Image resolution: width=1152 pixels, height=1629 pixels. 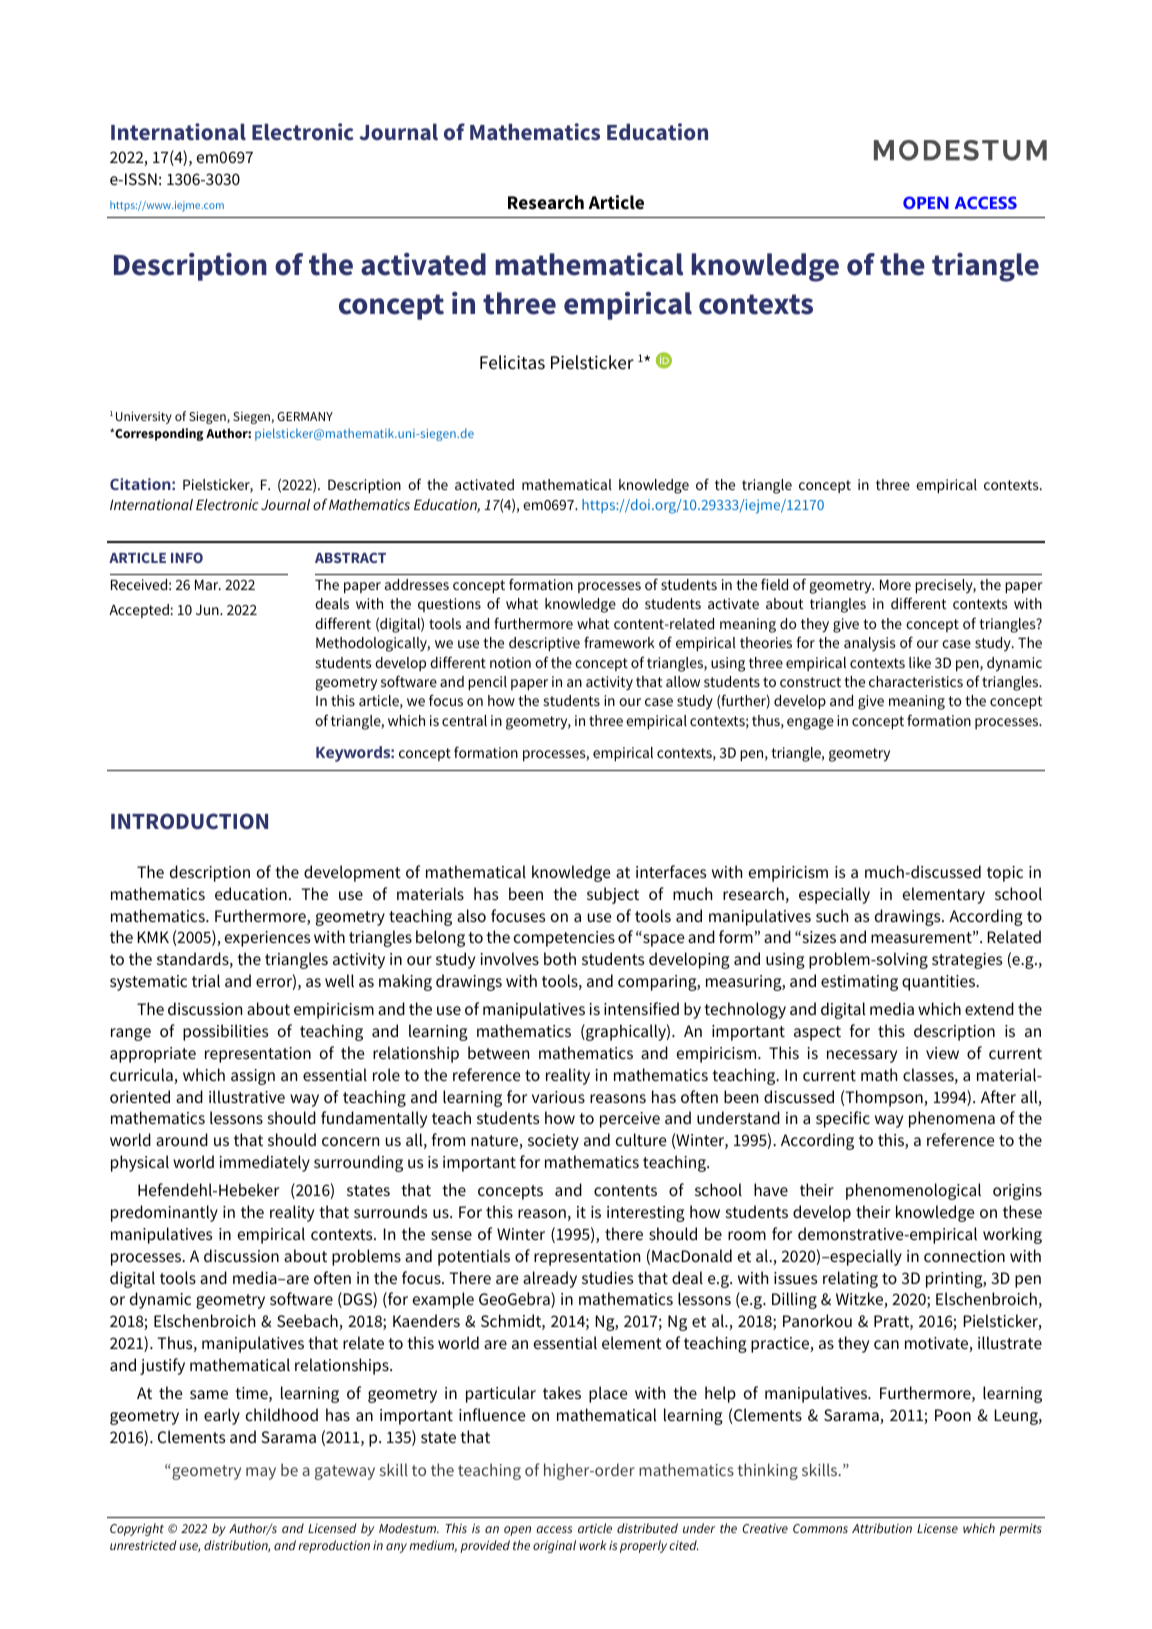 What do you see at coordinates (305, 416) in the screenshot?
I see `GERMANY` at bounding box center [305, 416].
